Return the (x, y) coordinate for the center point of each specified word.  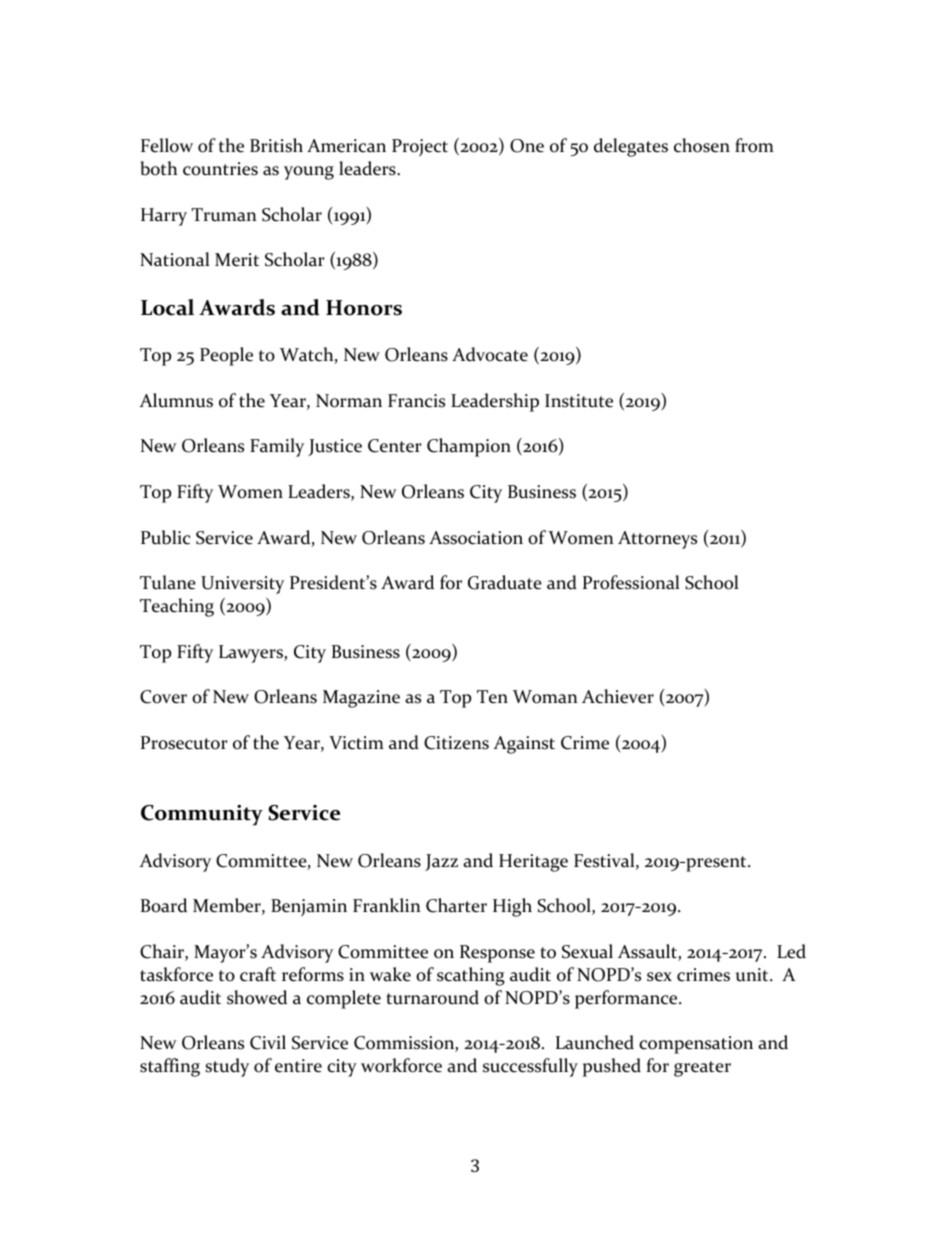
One (527, 146)
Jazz (441, 862)
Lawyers (252, 654)
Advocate (490, 354)
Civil (268, 1042)
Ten (492, 697)
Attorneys (657, 540)
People (226, 356)
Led (791, 951)
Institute (579, 401)
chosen (702, 145)
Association (476, 538)
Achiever (618, 696)
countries (220, 169)
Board (164, 905)
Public (165, 537)
